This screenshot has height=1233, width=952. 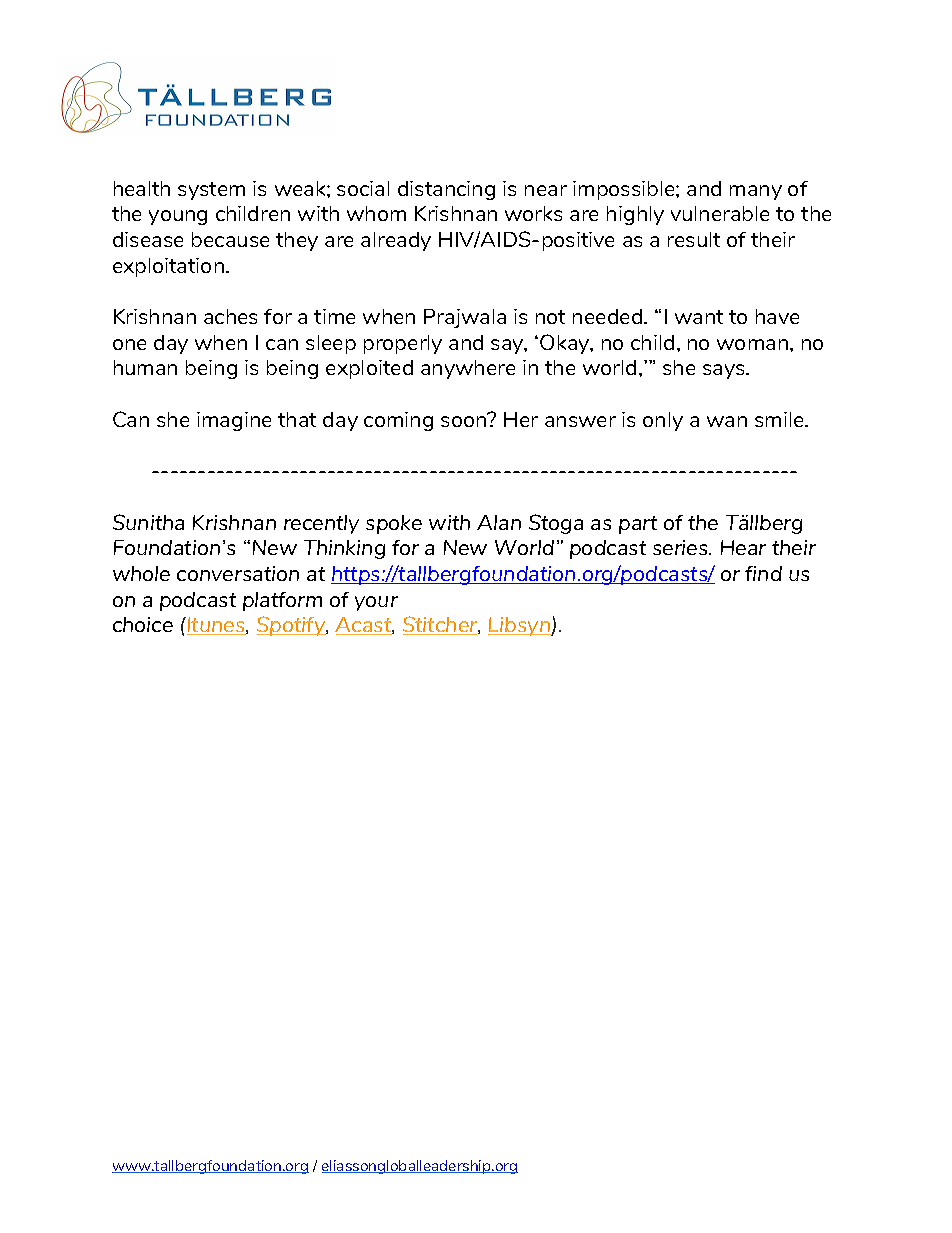 I want to click on system, so click(x=211, y=191).
